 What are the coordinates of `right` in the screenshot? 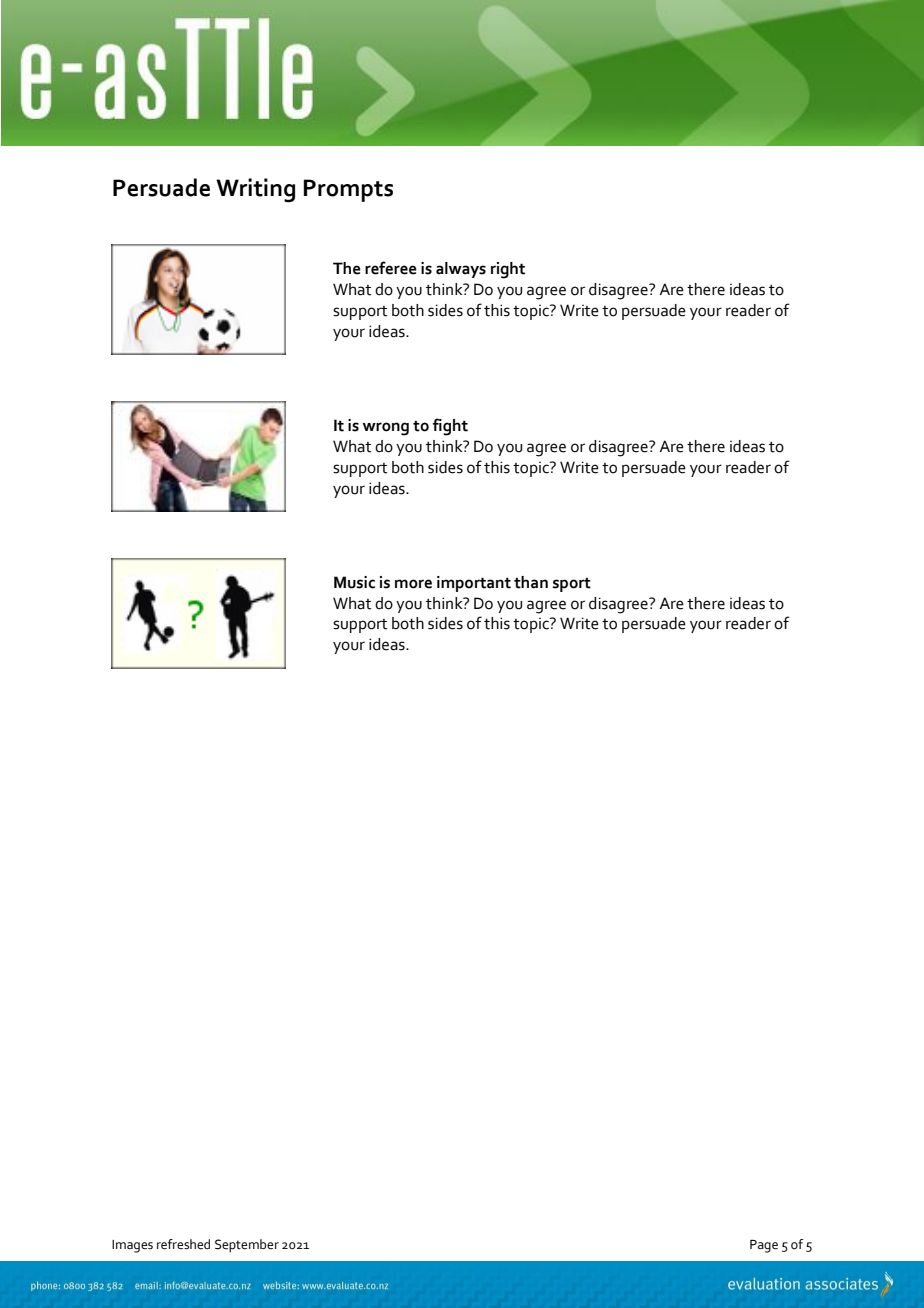 It's located at (508, 270).
